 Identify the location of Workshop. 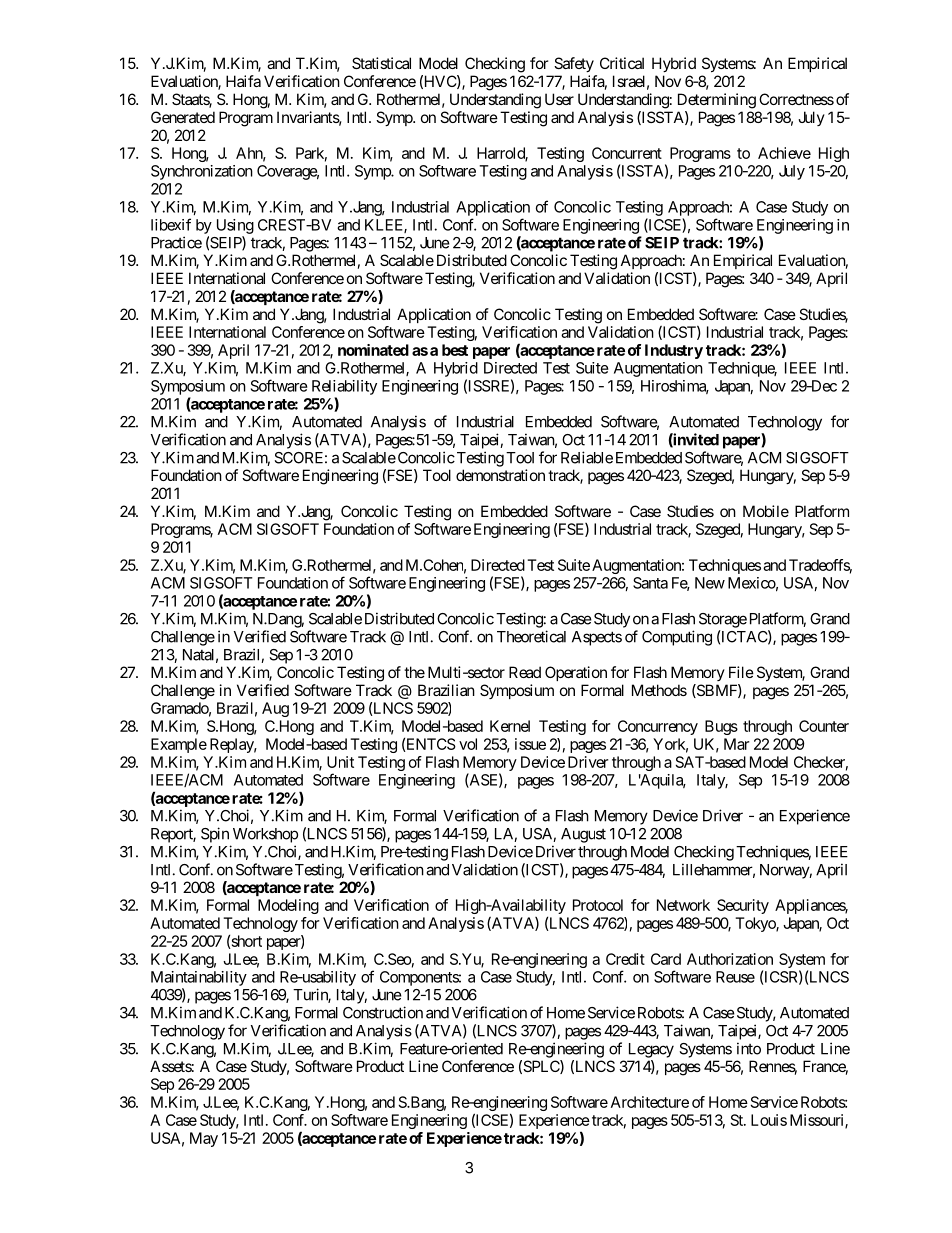
(265, 835).
